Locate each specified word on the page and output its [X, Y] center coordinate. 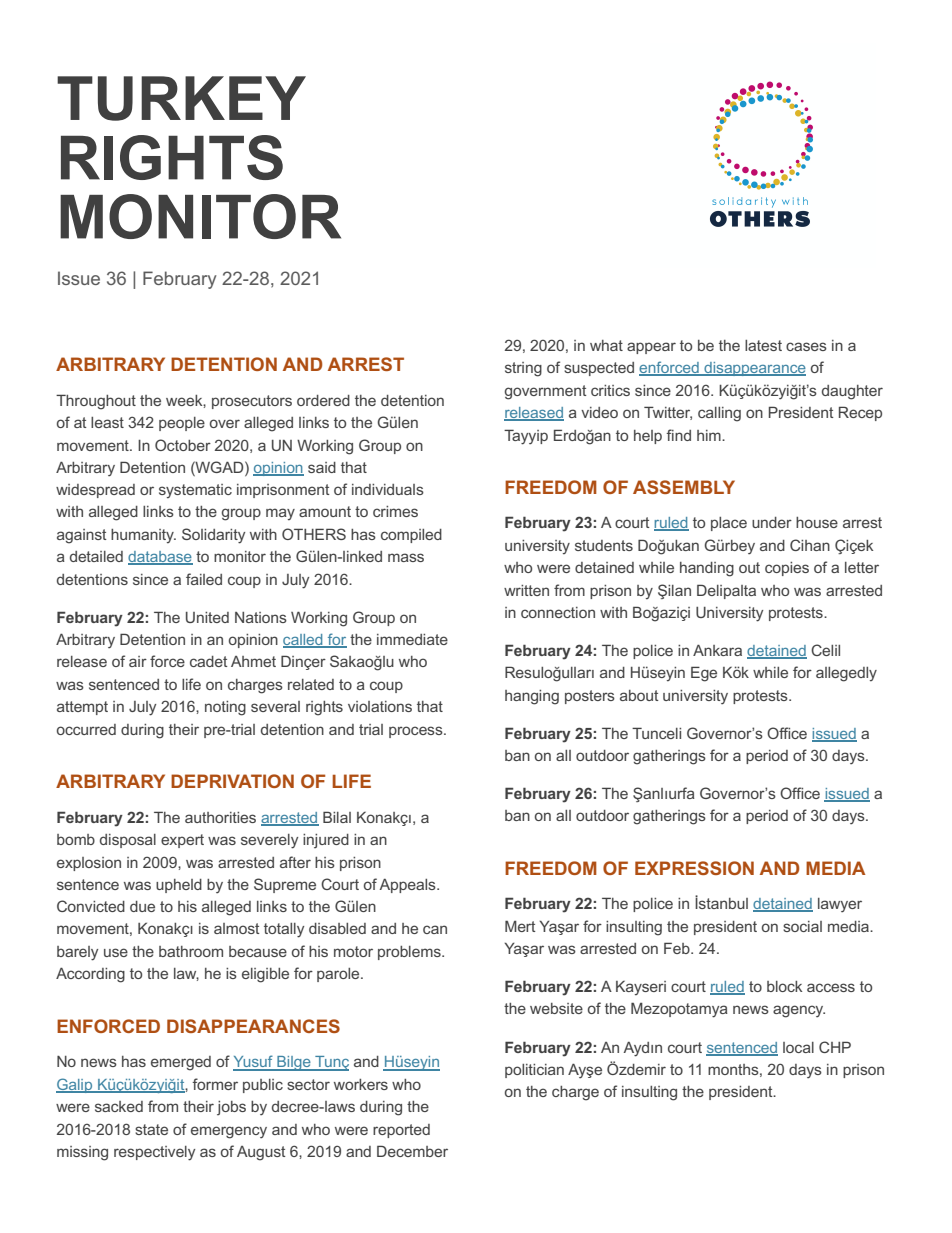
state [151, 1129]
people [182, 424]
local [798, 1047]
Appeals [408, 886]
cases [806, 346]
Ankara [717, 650]
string [523, 369]
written [526, 590]
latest [763, 345]
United [207, 617]
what [606, 345]
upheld [179, 886]
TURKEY [181, 98]
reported [401, 1131]
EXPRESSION [694, 868]
